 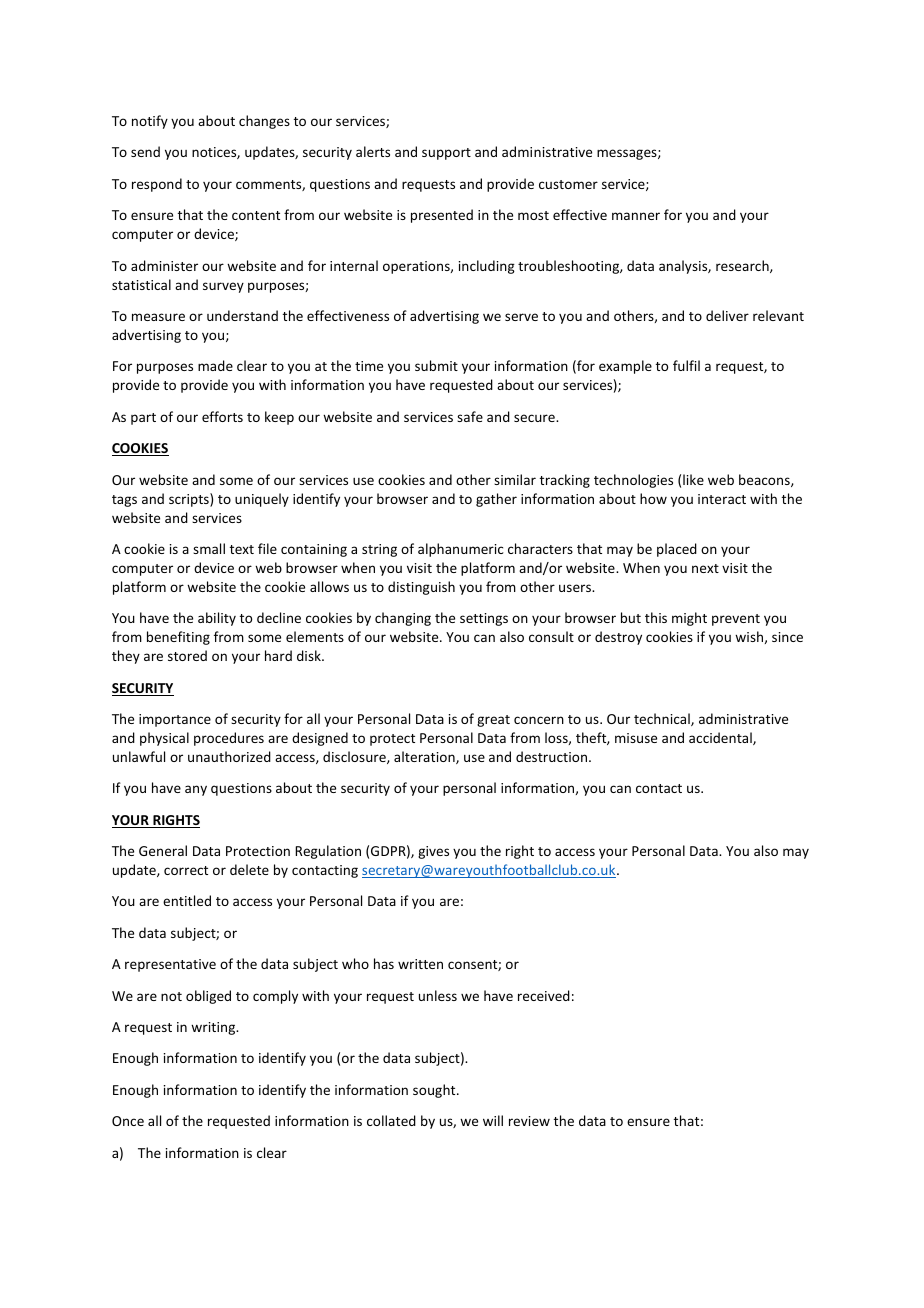 I want to click on accidental, so click(x=721, y=738).
